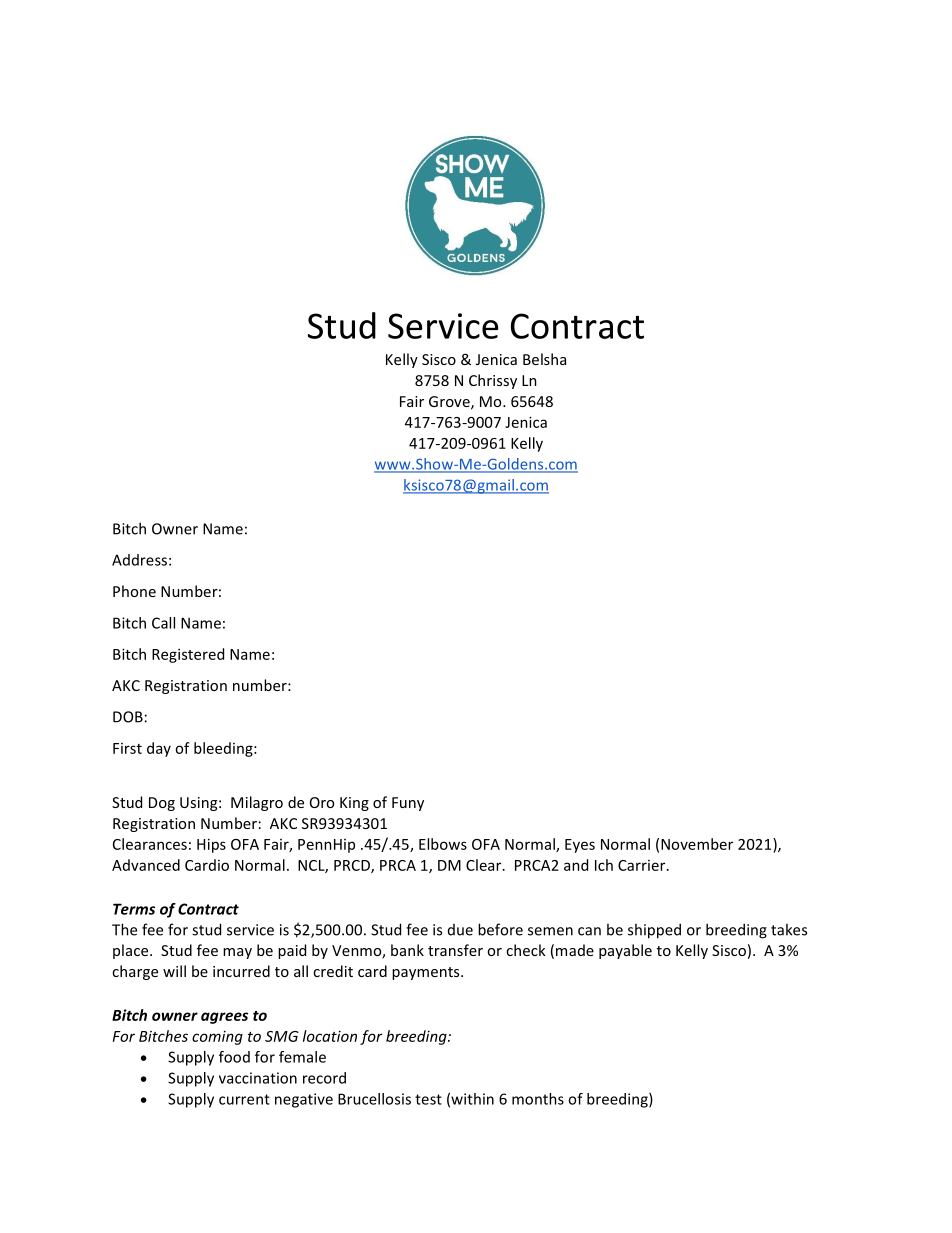 The image size is (952, 1233). I want to click on Chrissy, so click(493, 381).
